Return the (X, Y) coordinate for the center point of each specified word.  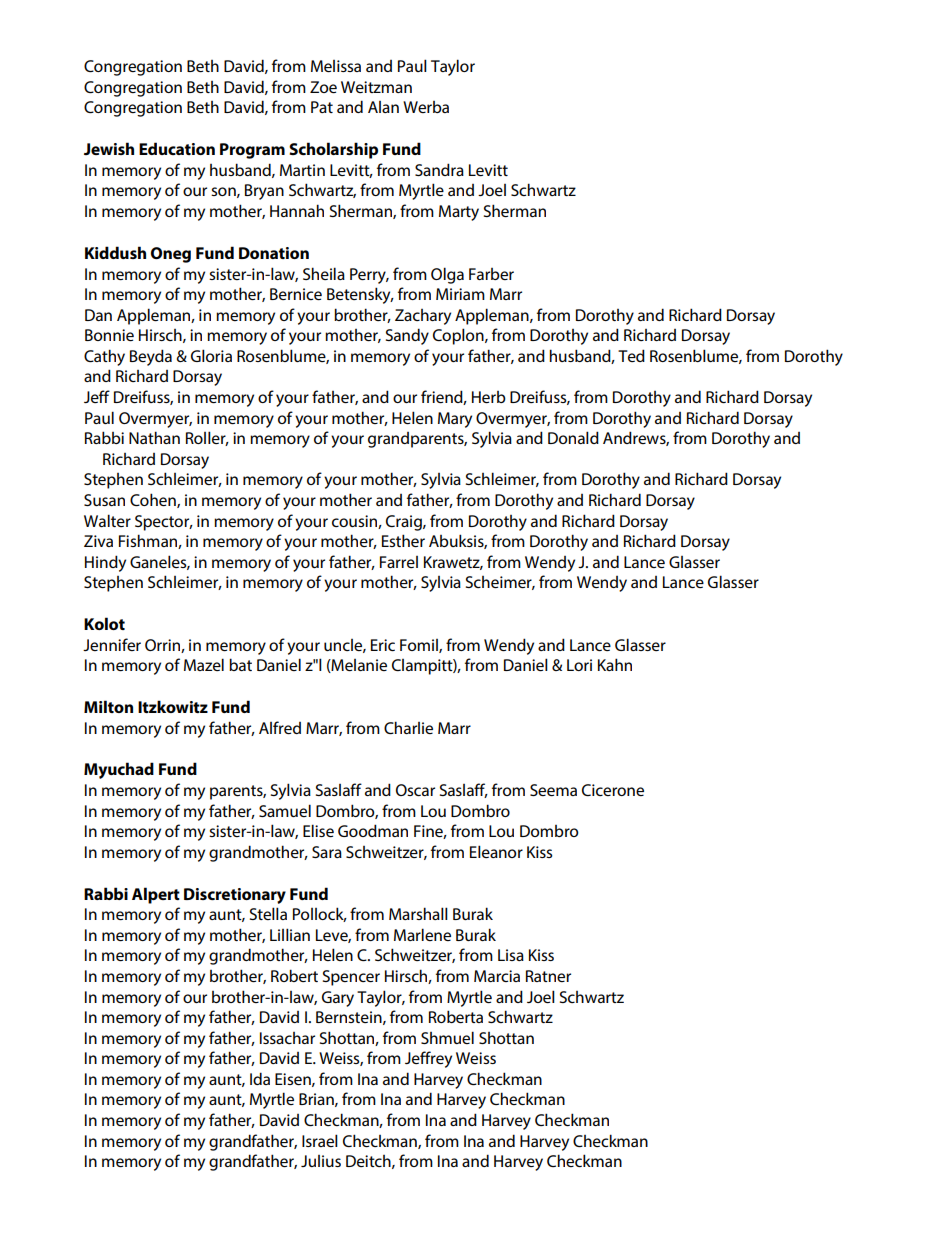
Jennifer (112, 644)
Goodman (373, 830)
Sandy (407, 336)
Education (177, 148)
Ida (260, 1078)
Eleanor (496, 851)
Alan (383, 107)
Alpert (156, 895)
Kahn (615, 664)
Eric (383, 645)
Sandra (439, 169)
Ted (631, 355)
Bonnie (109, 335)
